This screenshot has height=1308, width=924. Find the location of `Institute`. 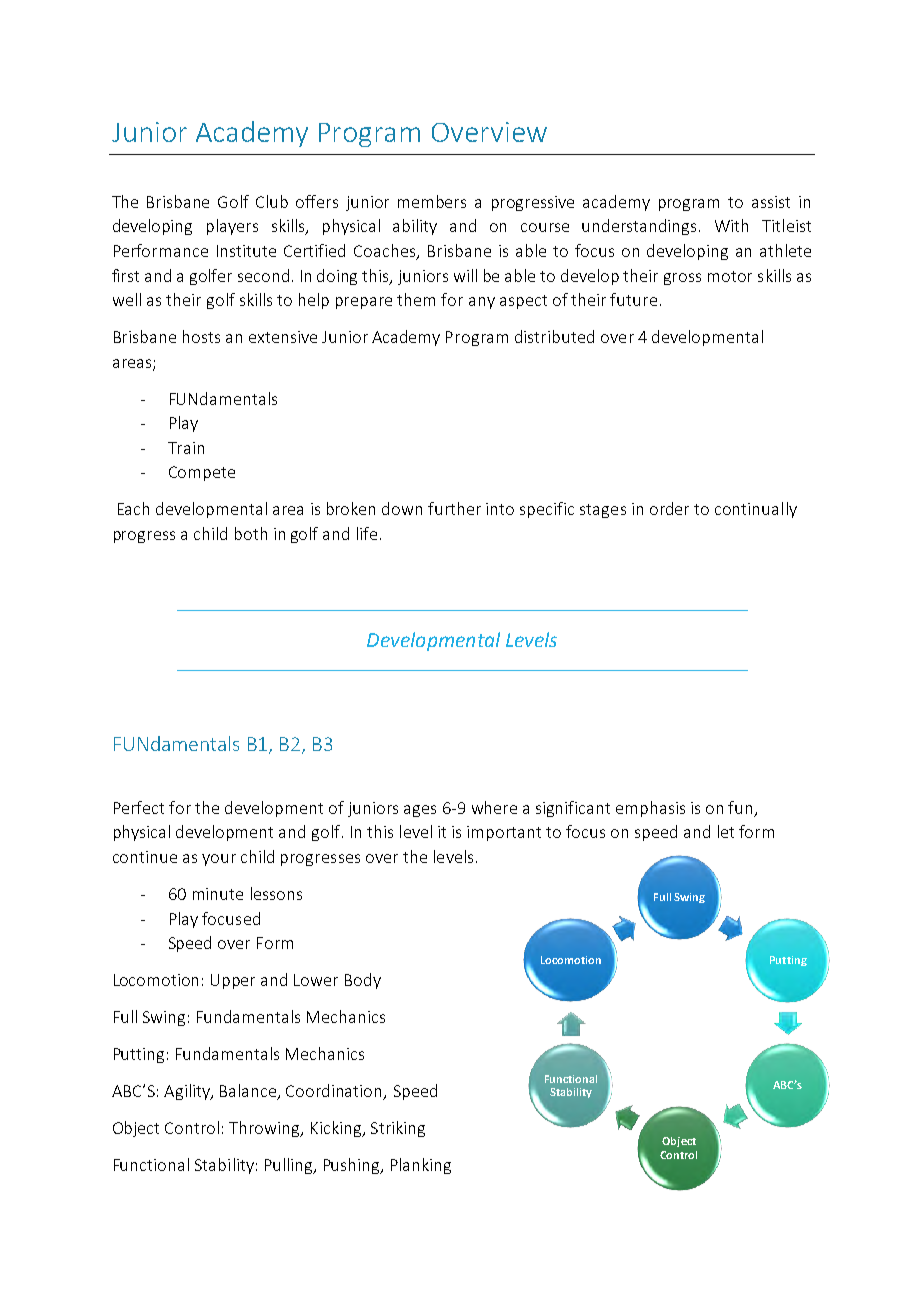

Institute is located at coordinates (246, 251).
